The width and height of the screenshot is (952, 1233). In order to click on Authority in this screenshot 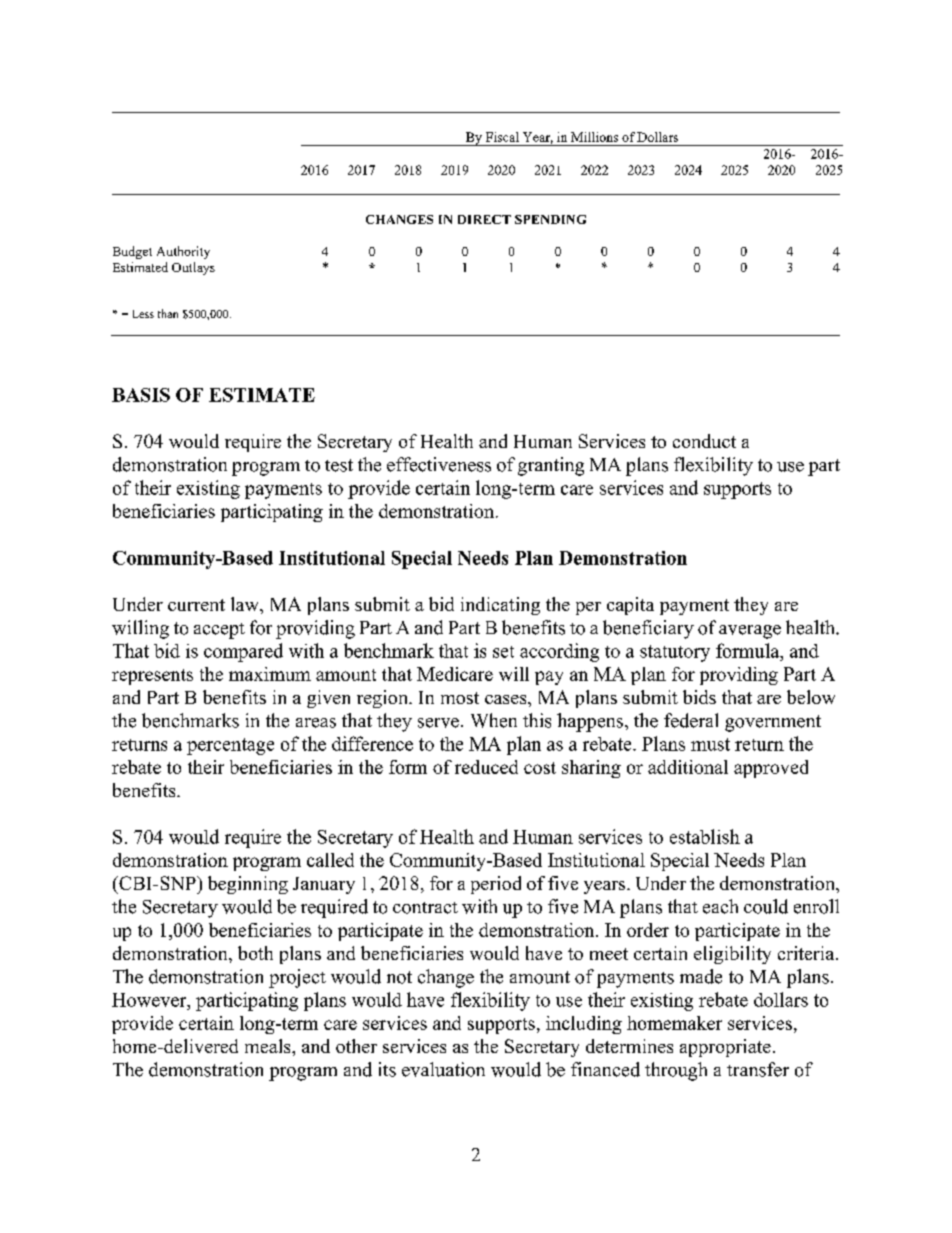, I will do `click(183, 252)`.
